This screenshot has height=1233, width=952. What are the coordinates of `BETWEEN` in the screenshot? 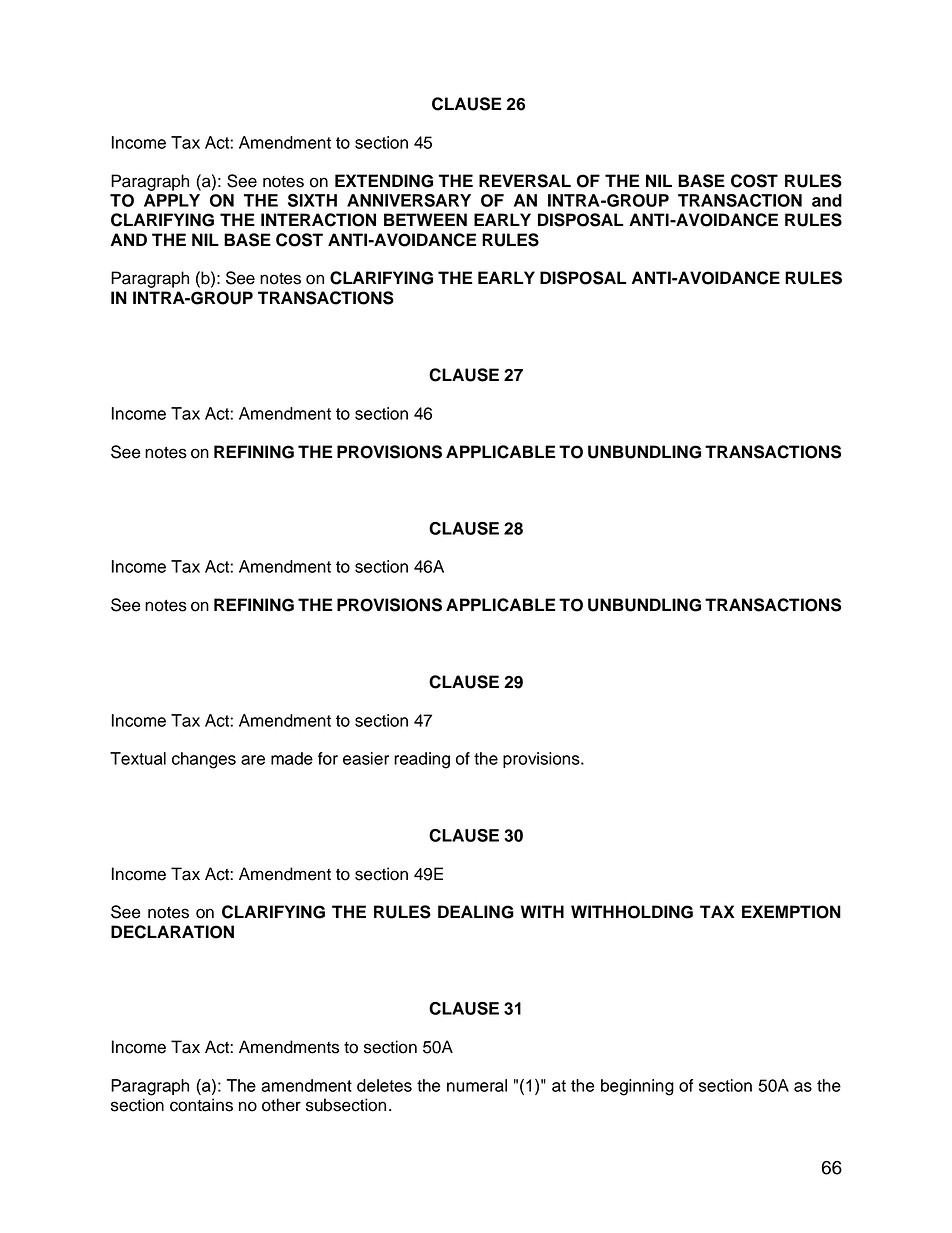 It's located at (425, 219).
